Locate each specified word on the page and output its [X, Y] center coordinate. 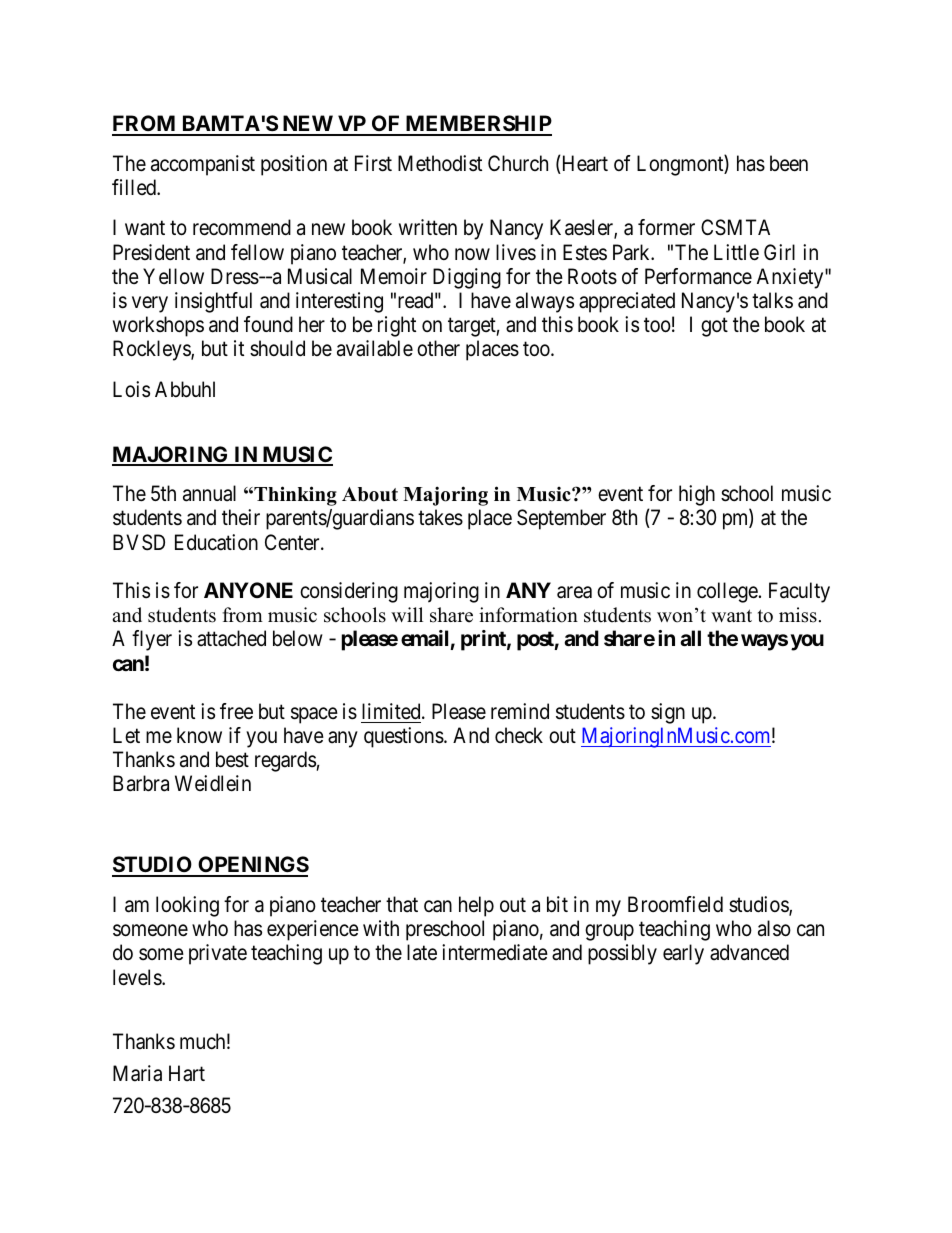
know [199, 735]
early [683, 954]
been [789, 163]
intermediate [495, 952]
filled [135, 187]
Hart [187, 1073]
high [697, 495]
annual [209, 493]
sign [668, 713]
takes [440, 517]
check [519, 735]
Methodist [440, 163]
